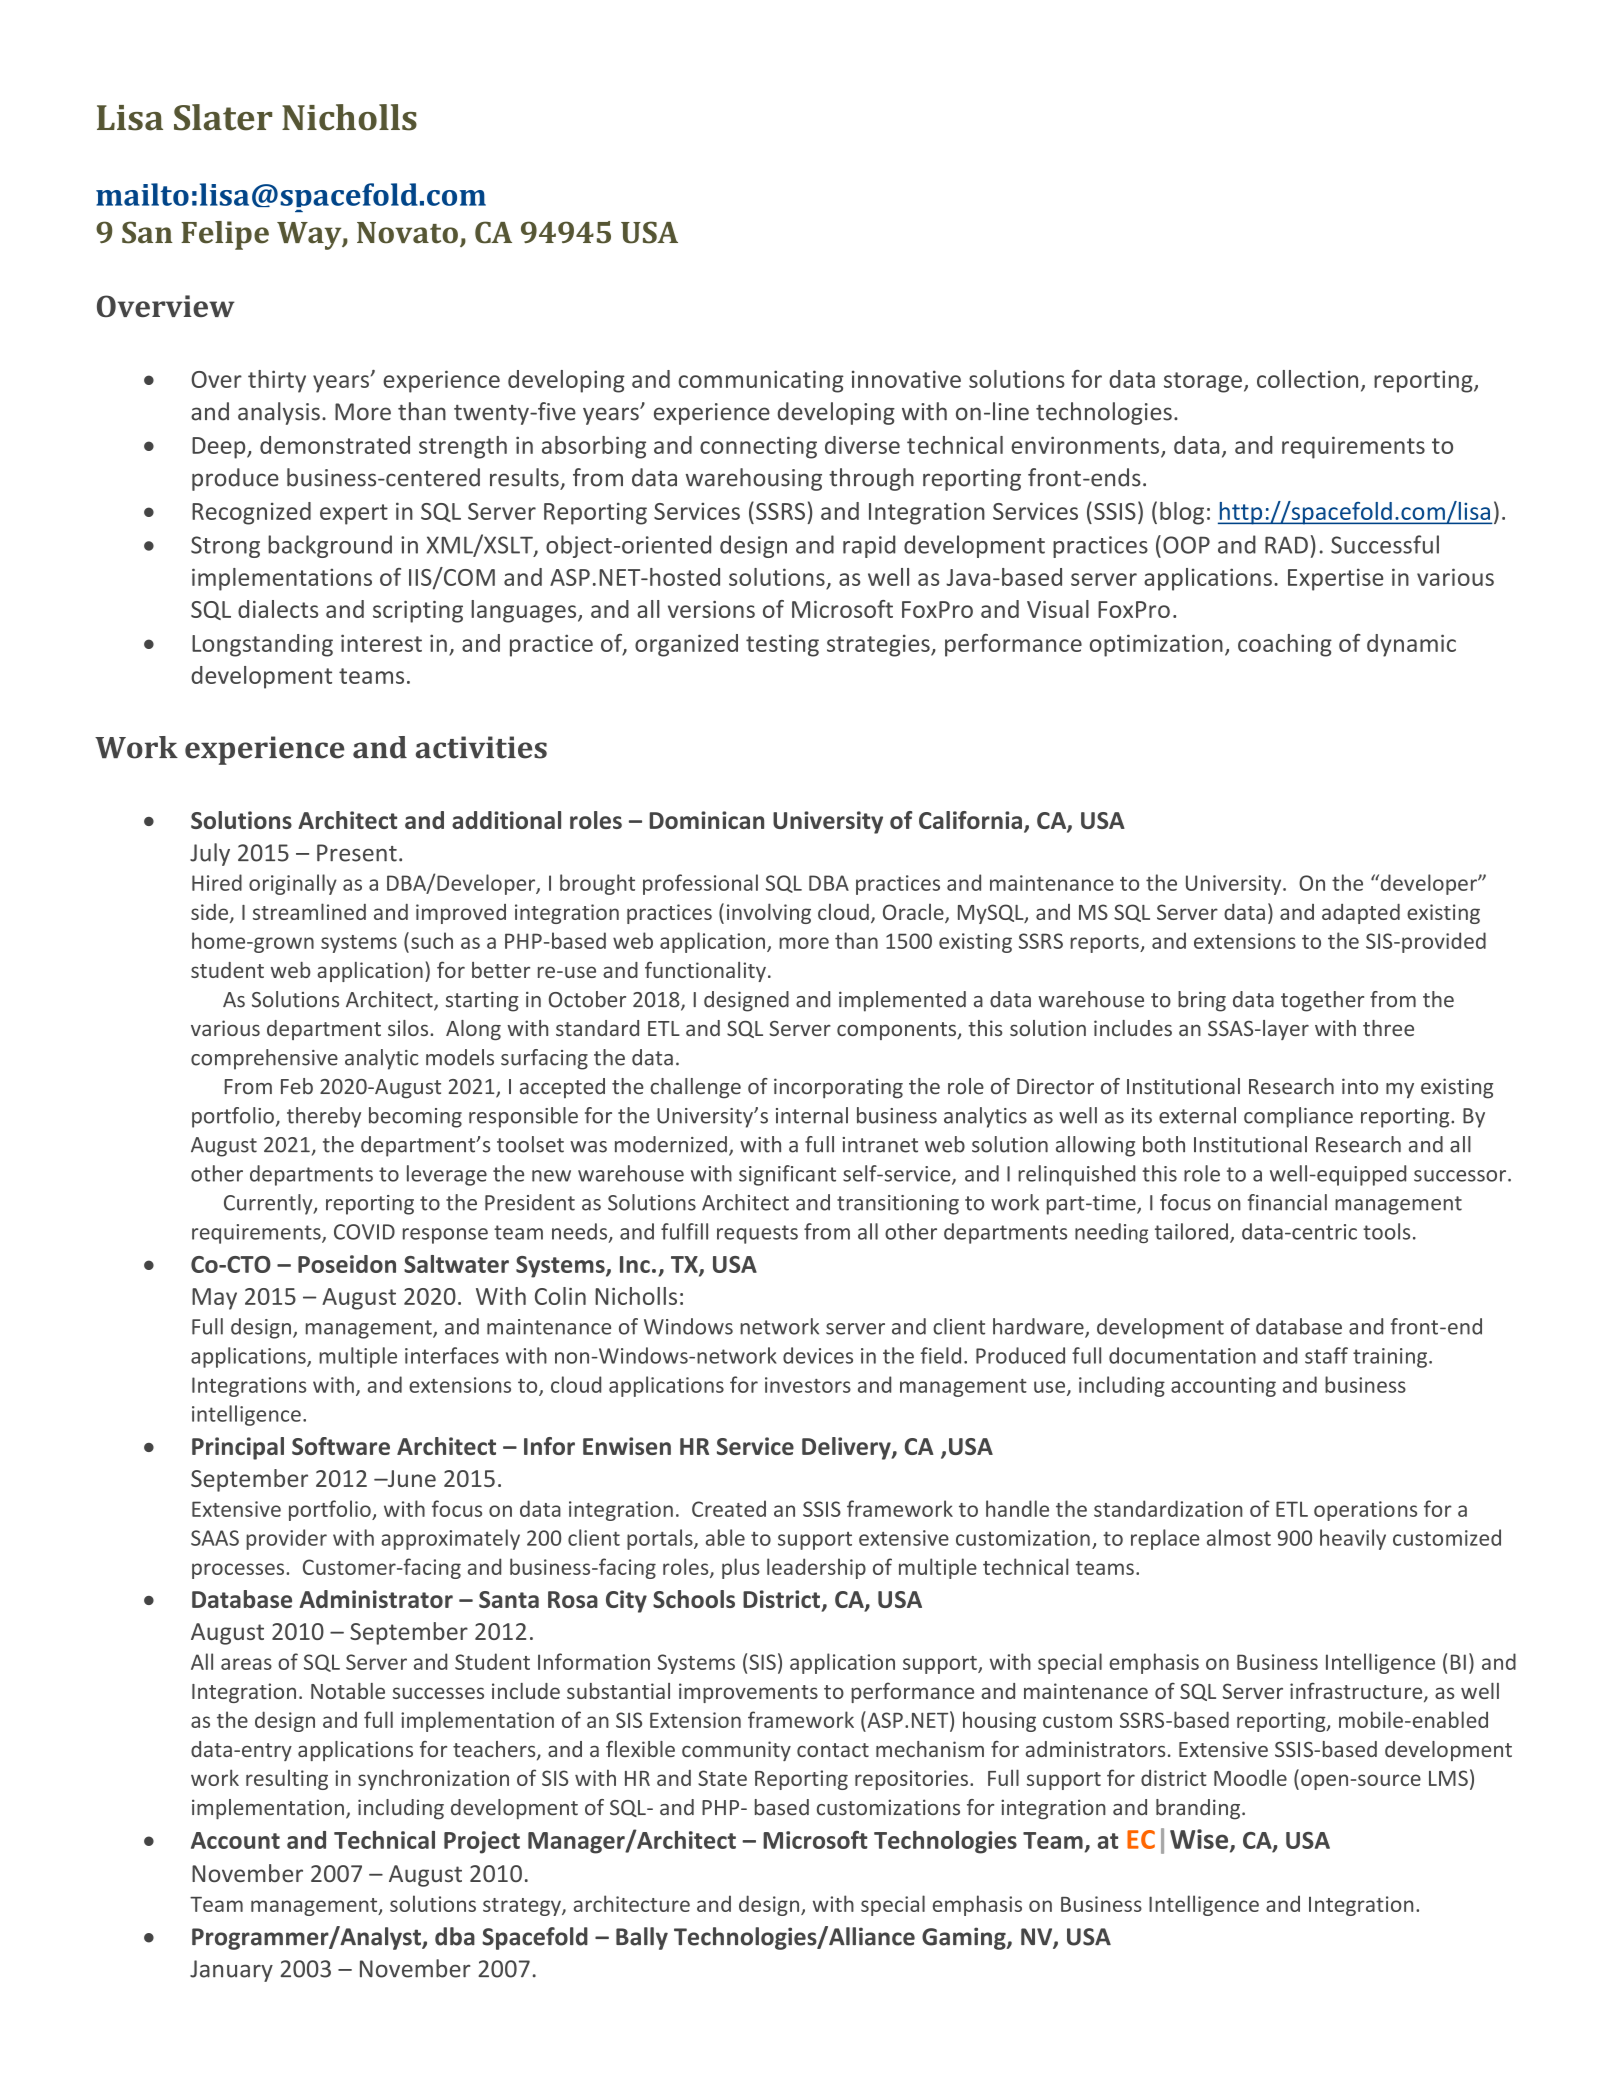 This page has width=1618, height=2094. I want to click on Software, so click(341, 1446).
